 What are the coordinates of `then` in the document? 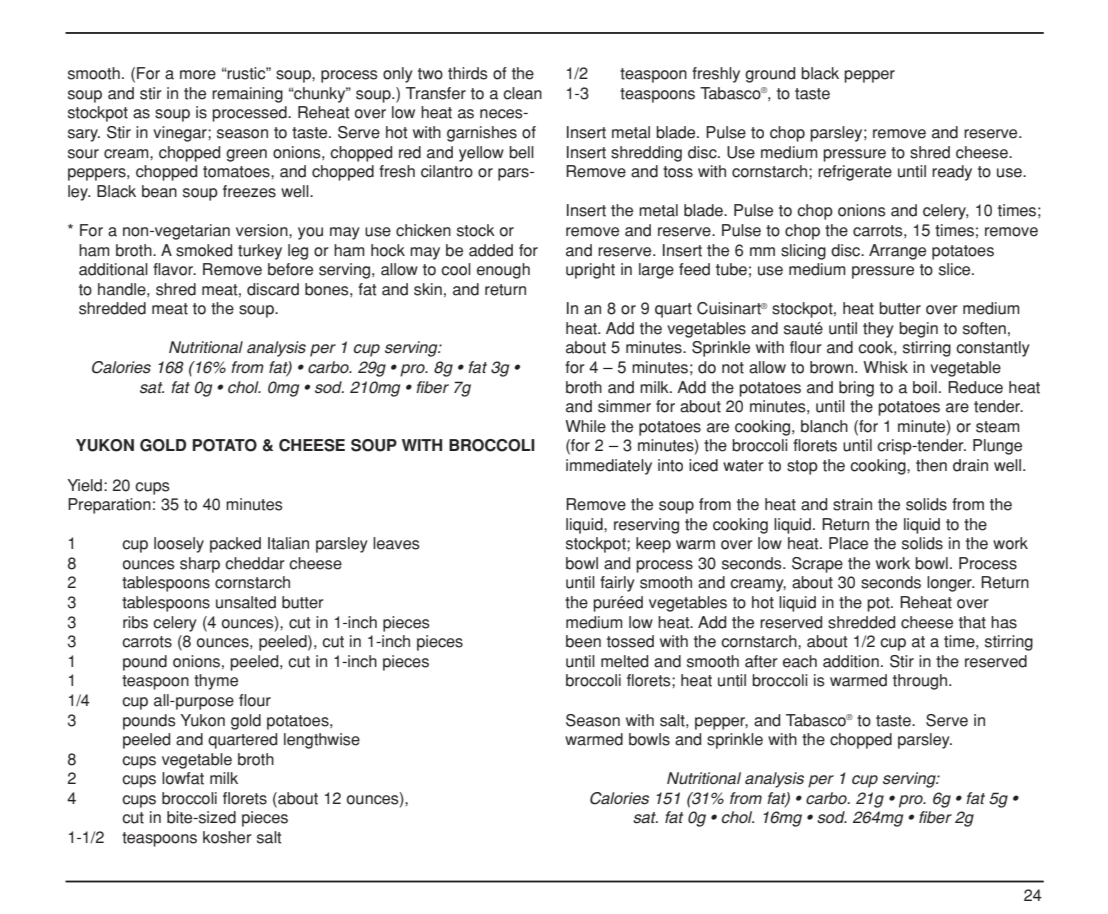 It's located at (931, 465).
